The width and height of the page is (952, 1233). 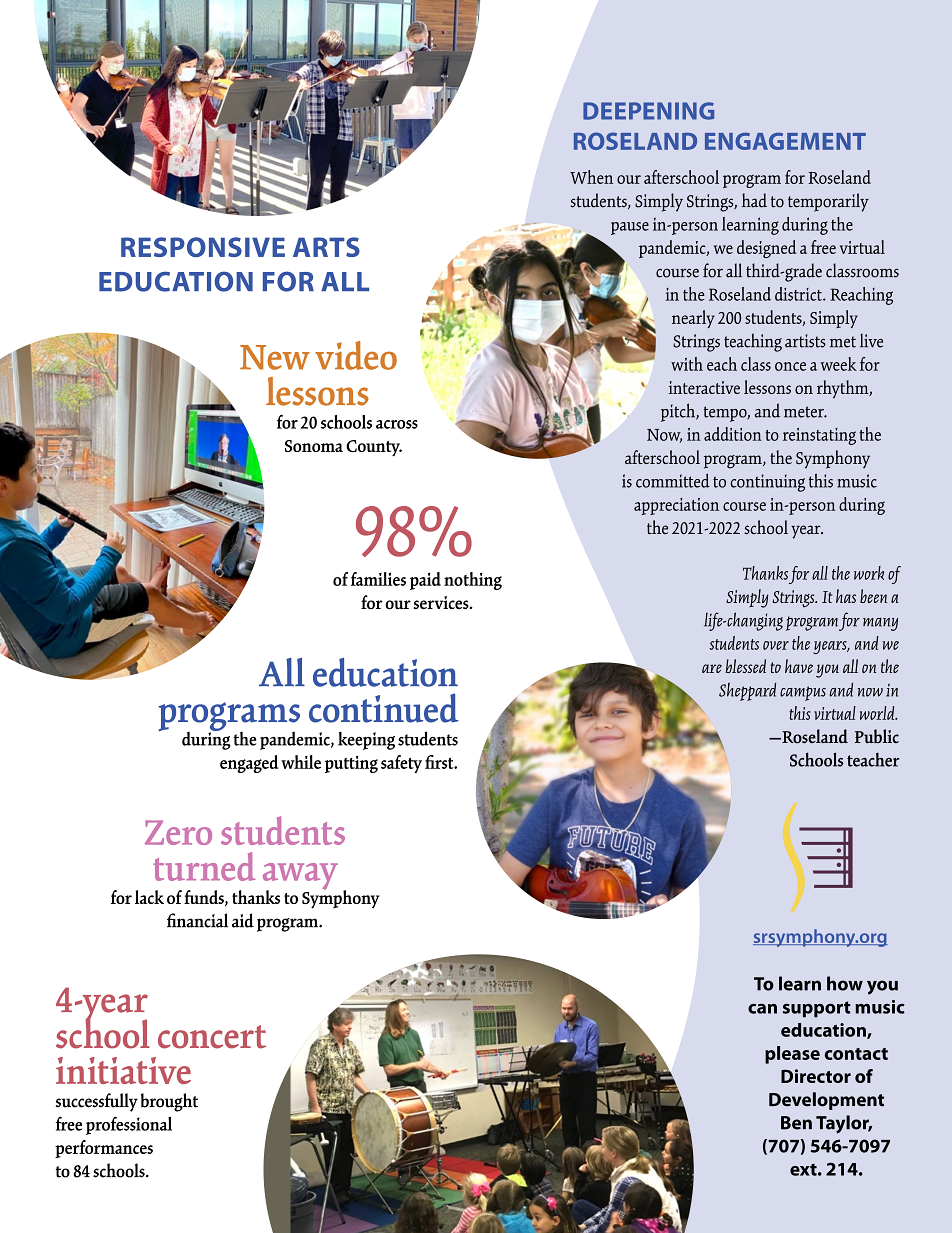 I want to click on week, so click(x=839, y=364).
